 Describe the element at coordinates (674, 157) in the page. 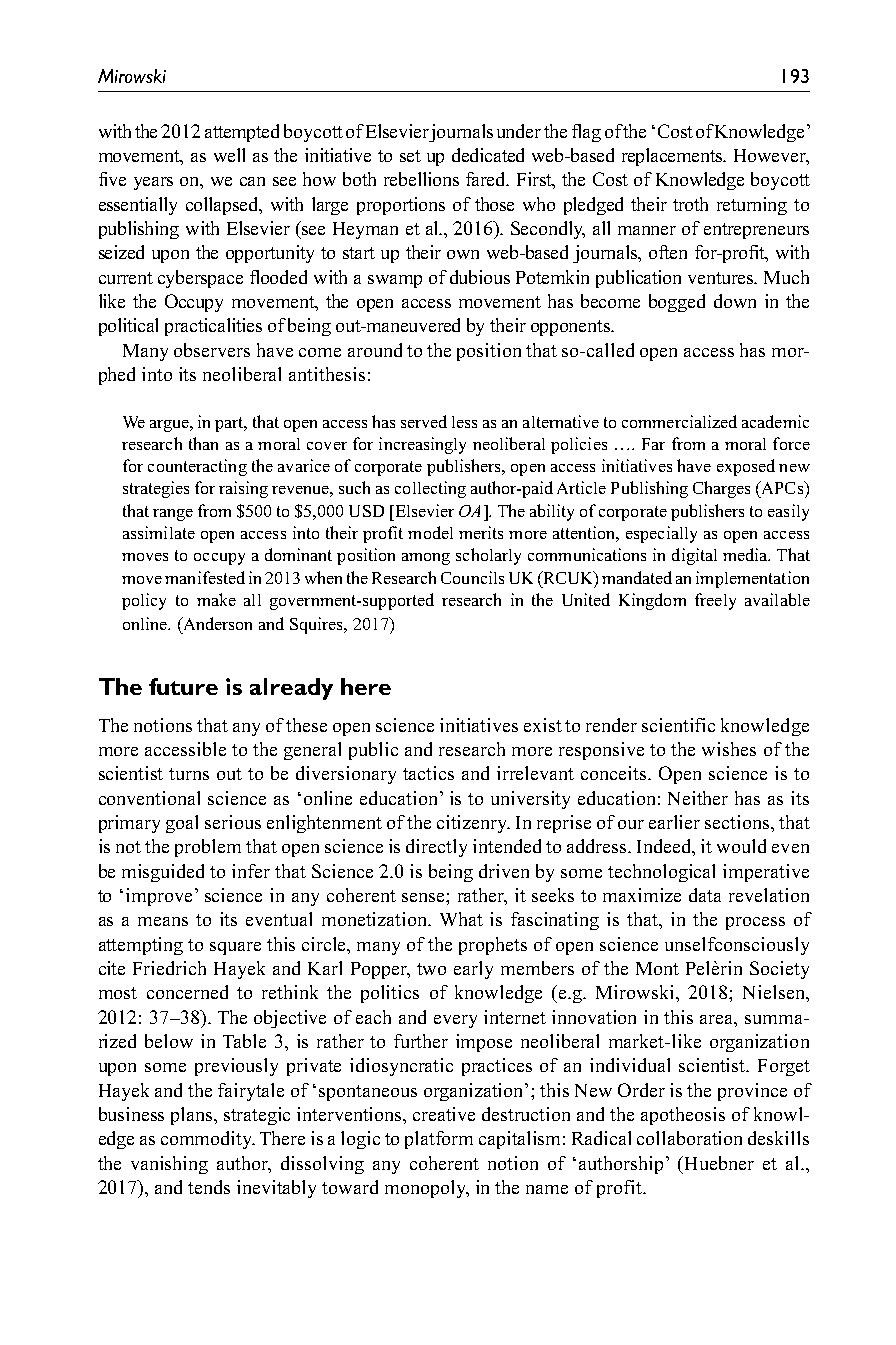

I see `replacements` at that location.
